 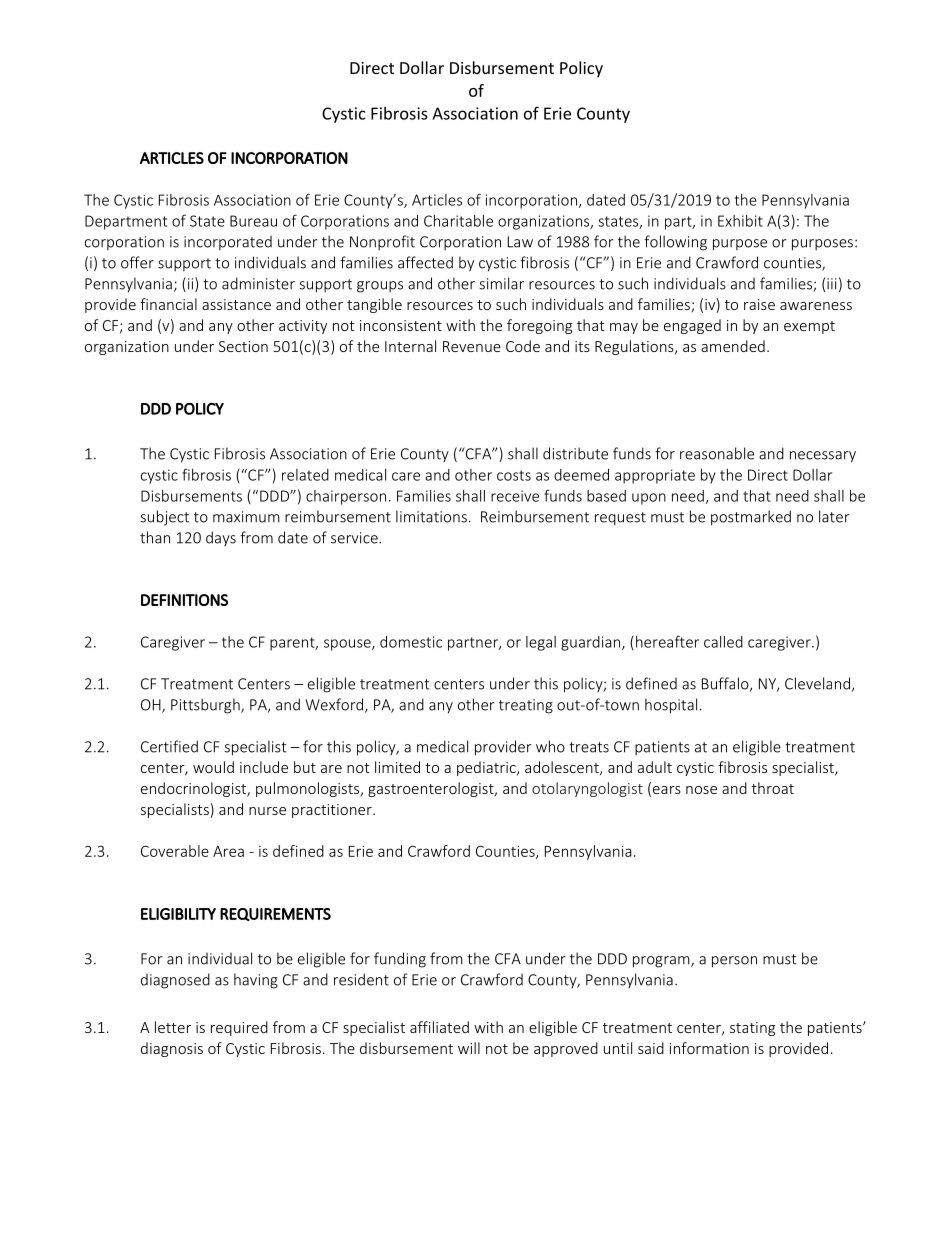 What do you see at coordinates (520, 242) in the screenshot?
I see `Law` at bounding box center [520, 242].
